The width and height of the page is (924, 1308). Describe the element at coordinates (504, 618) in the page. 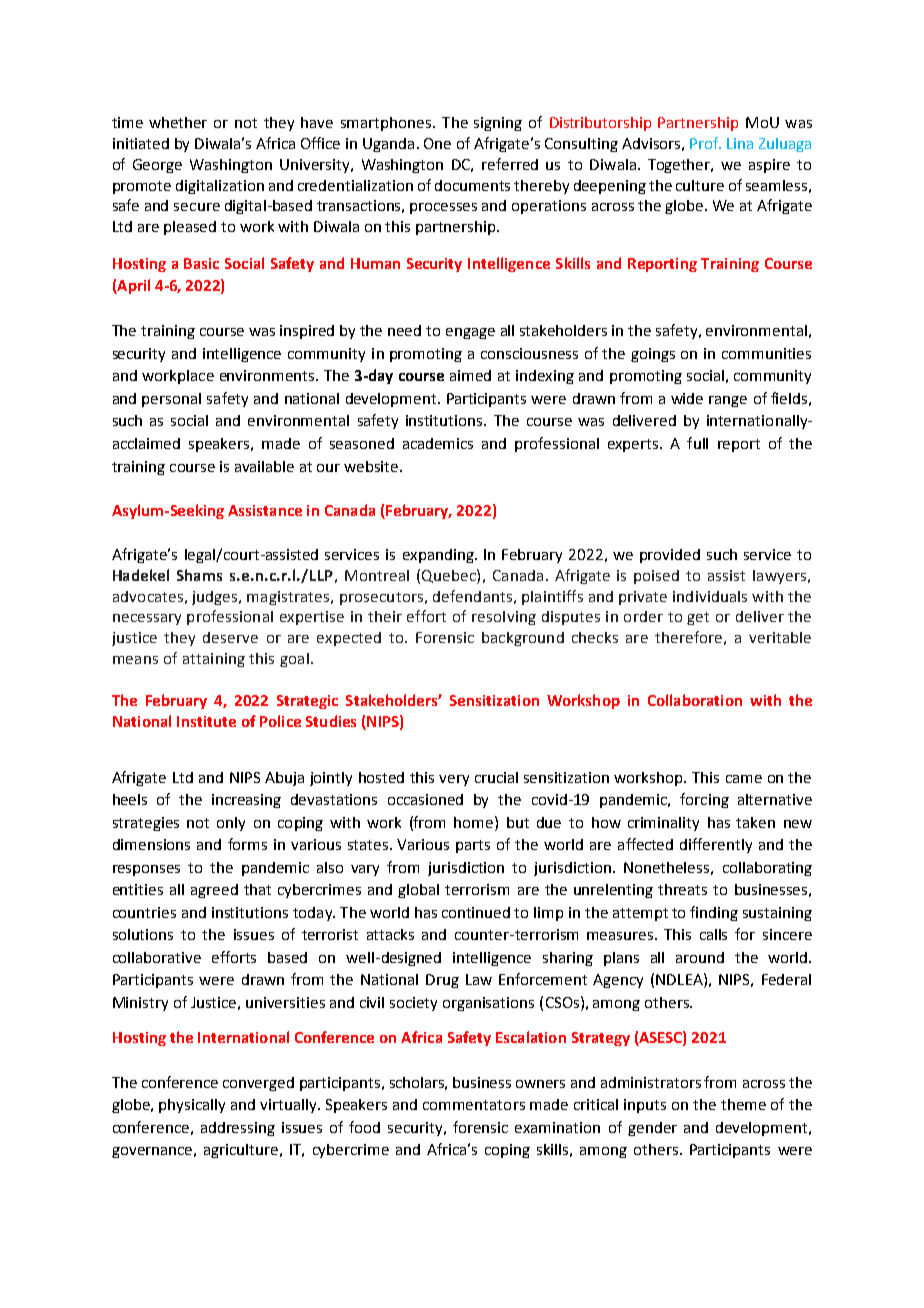

I see `resolving` at that location.
